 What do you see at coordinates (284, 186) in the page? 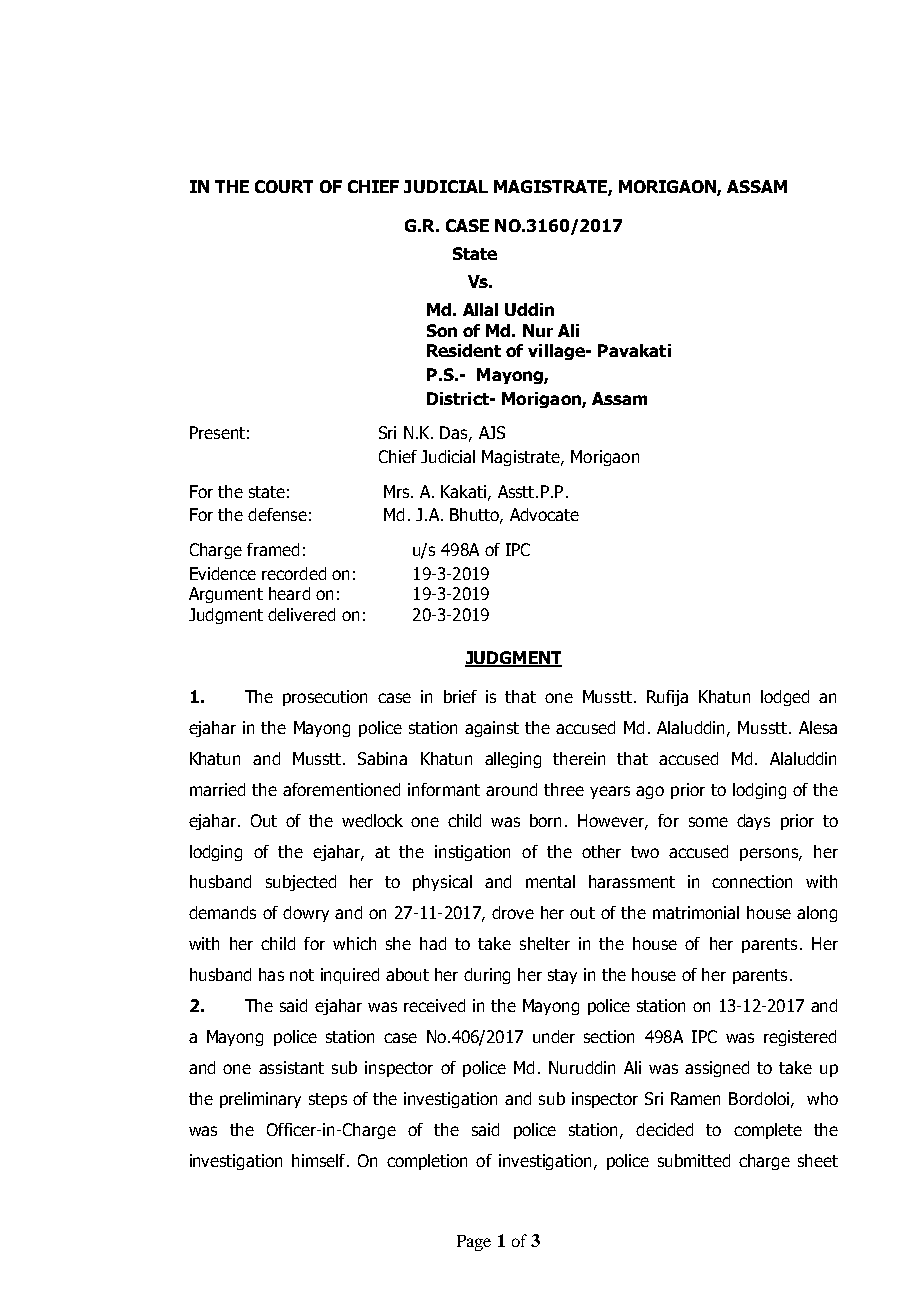
I see `COURT` at bounding box center [284, 186].
